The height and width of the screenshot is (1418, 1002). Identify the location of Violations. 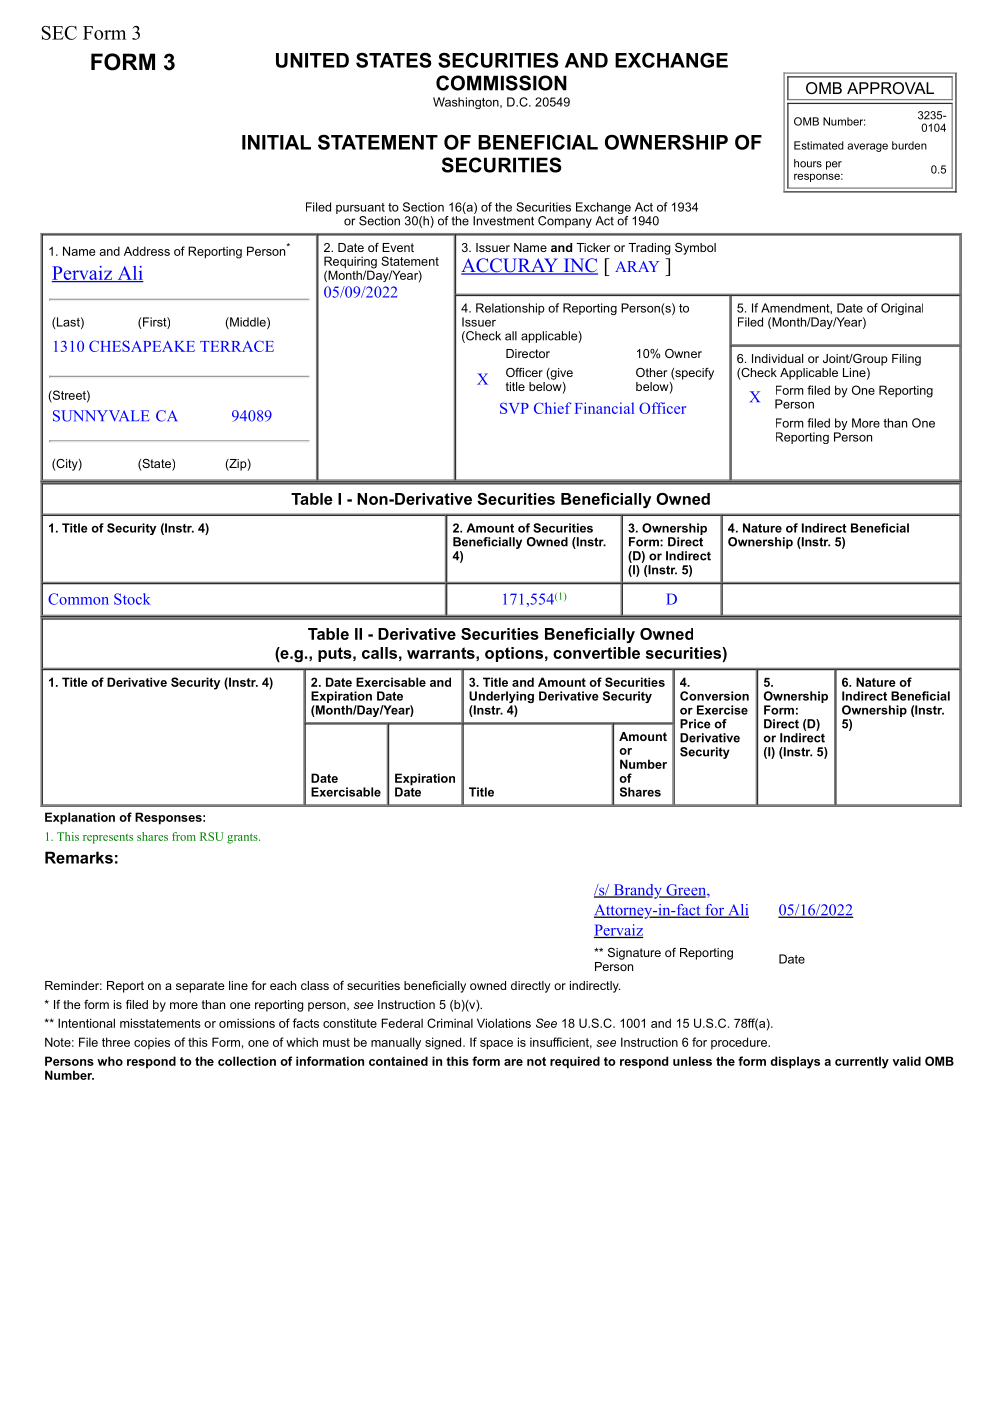
(504, 1023).
